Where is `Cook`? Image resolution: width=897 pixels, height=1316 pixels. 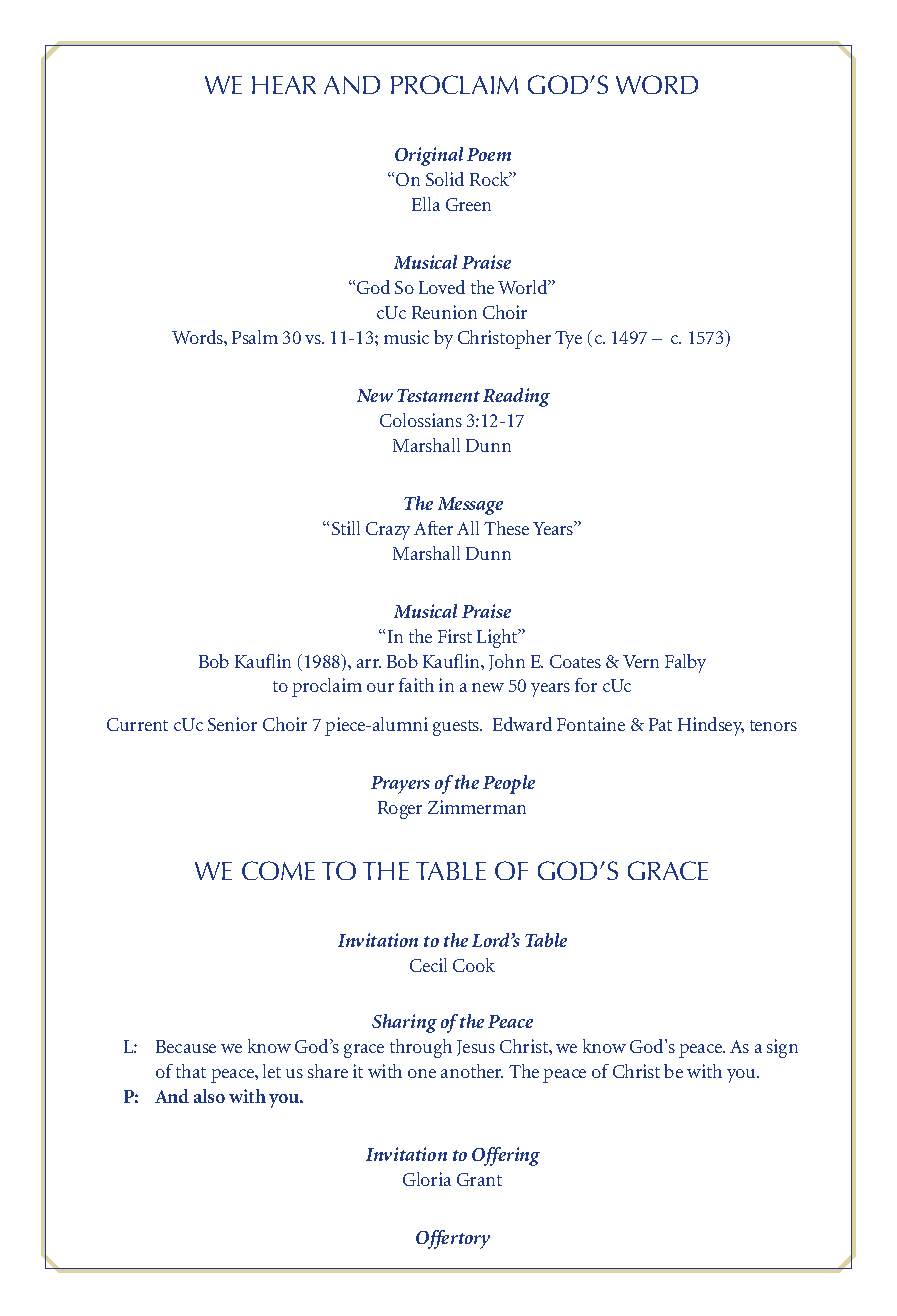
Cook is located at coordinates (474, 965).
